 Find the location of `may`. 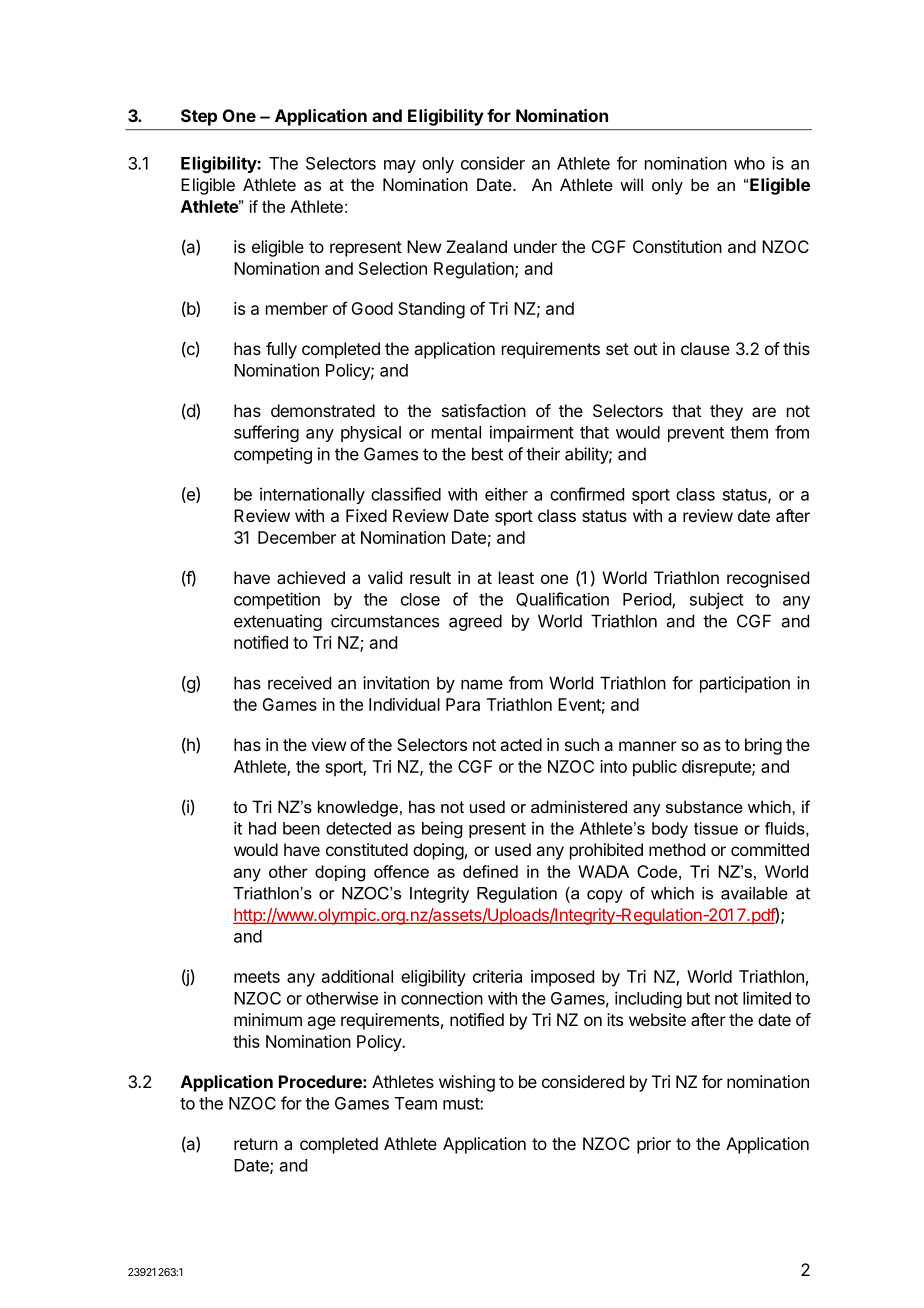

may is located at coordinates (400, 166).
